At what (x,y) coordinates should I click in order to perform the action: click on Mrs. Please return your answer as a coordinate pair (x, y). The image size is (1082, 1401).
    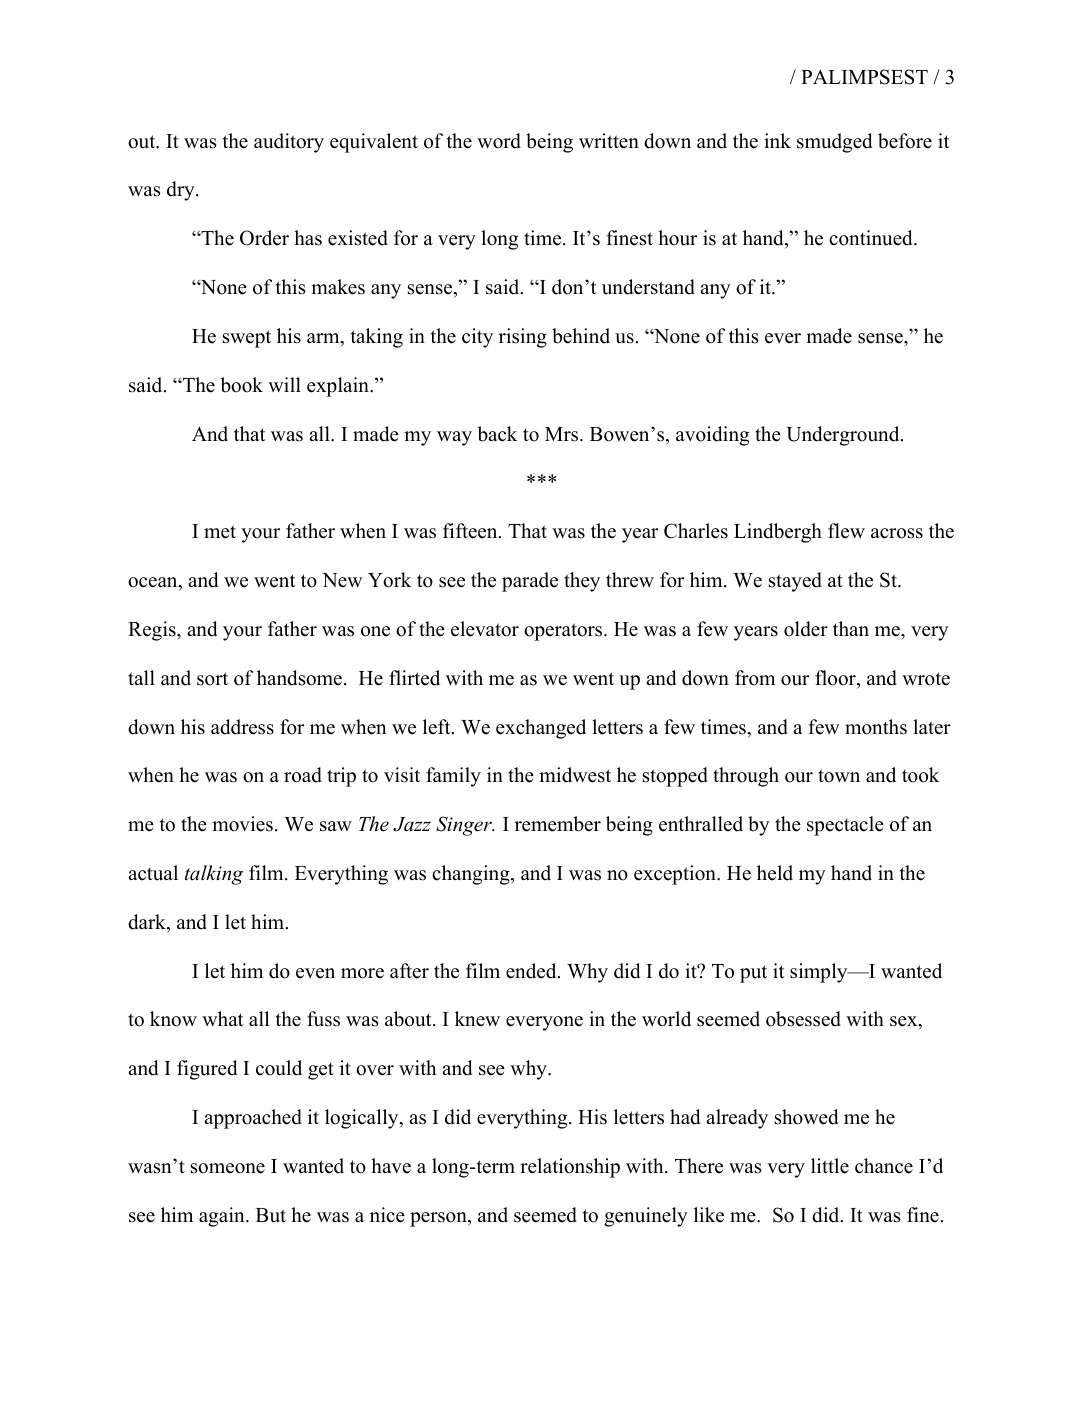
    Looking at the image, I should click on (563, 434).
